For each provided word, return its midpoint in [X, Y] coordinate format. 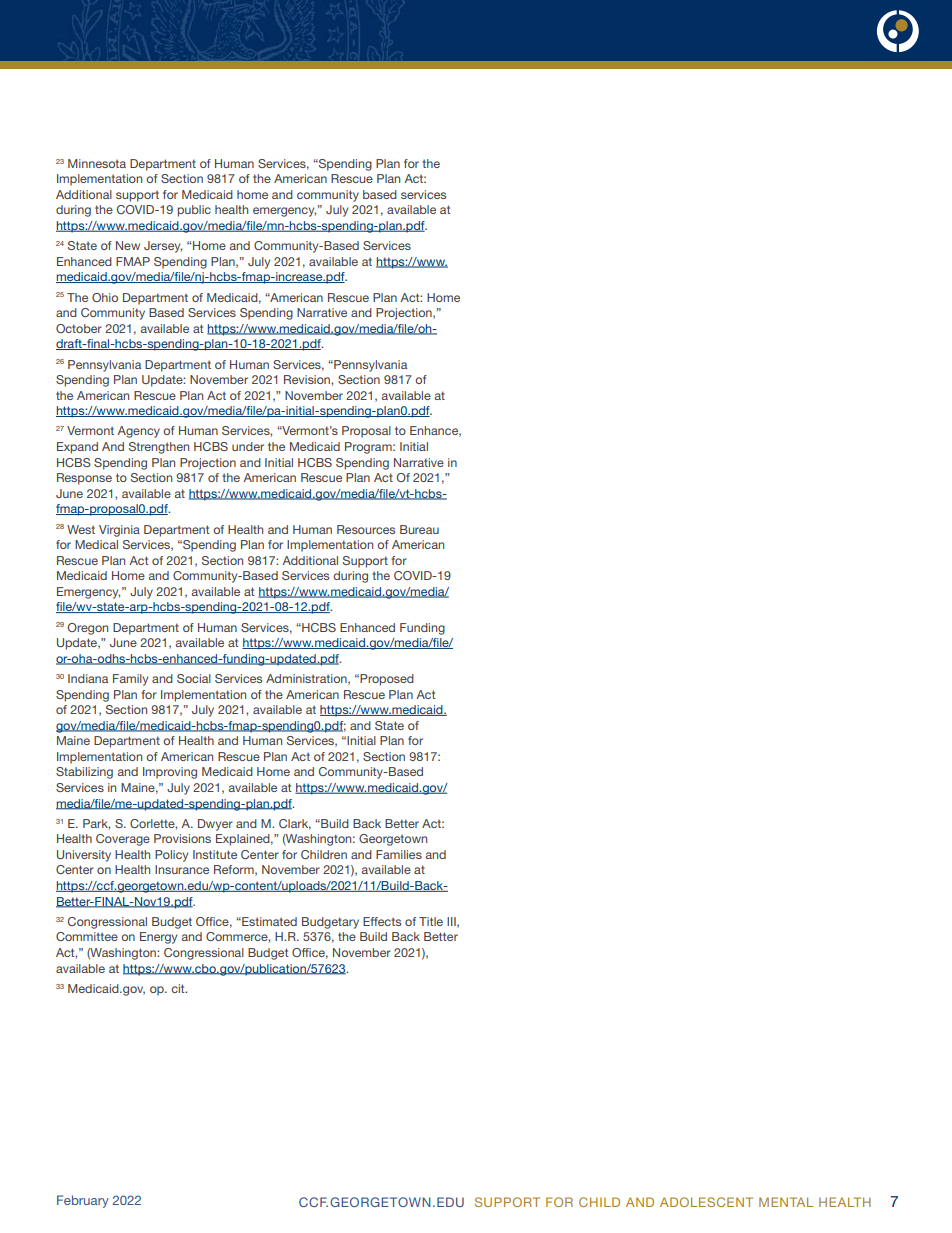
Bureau [419, 529]
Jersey [163, 247]
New [128, 245]
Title [431, 921]
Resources [366, 529]
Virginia [119, 531]
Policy [171, 856]
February [83, 1201]
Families [399, 854]
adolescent [706, 1202]
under [248, 446]
